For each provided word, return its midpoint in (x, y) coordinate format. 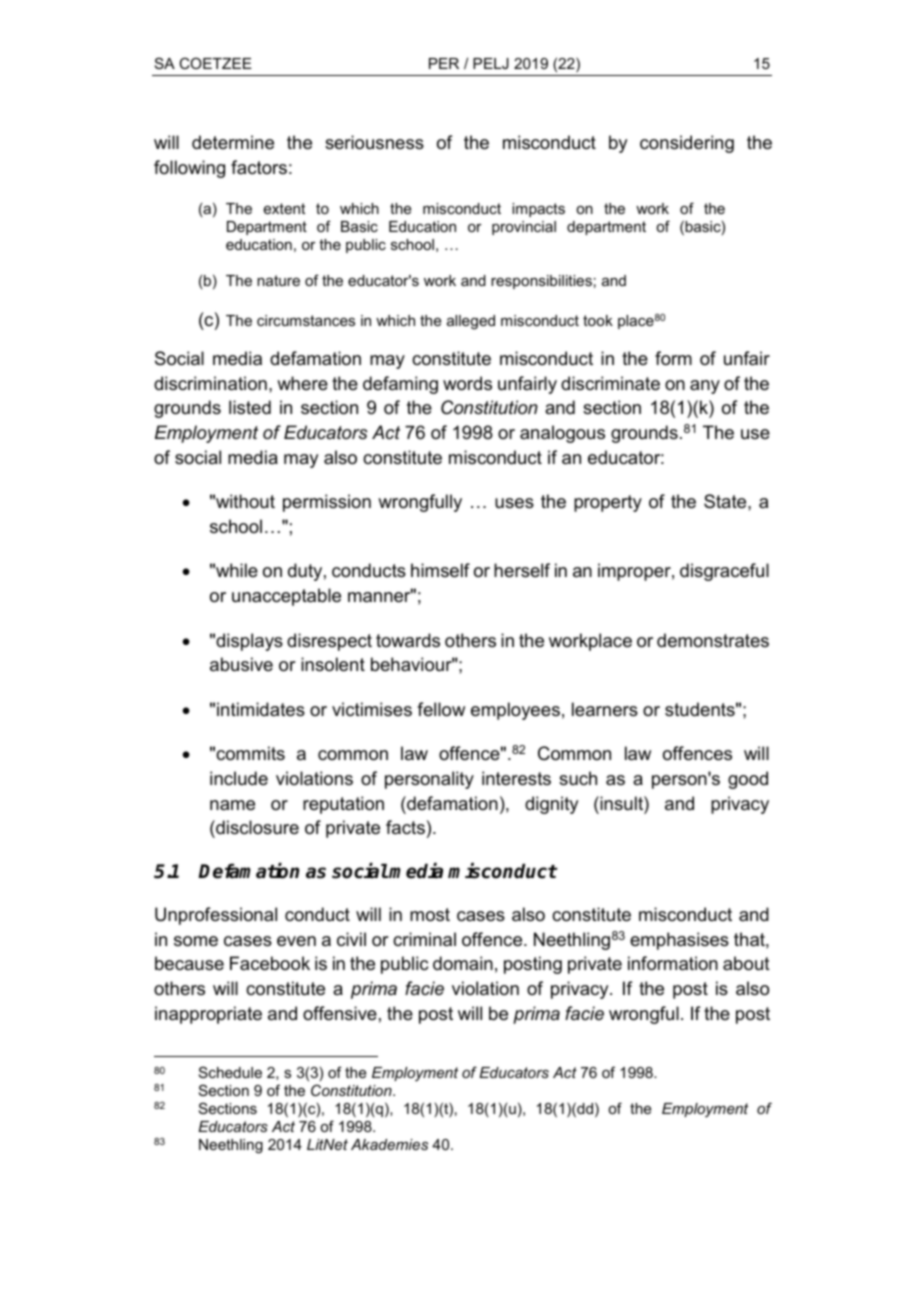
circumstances (306, 320)
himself (440, 570)
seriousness (374, 142)
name (232, 805)
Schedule (230, 1072)
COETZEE (215, 63)
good (748, 780)
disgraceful (724, 572)
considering (687, 144)
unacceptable (286, 597)
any (705, 387)
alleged (471, 322)
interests (516, 778)
